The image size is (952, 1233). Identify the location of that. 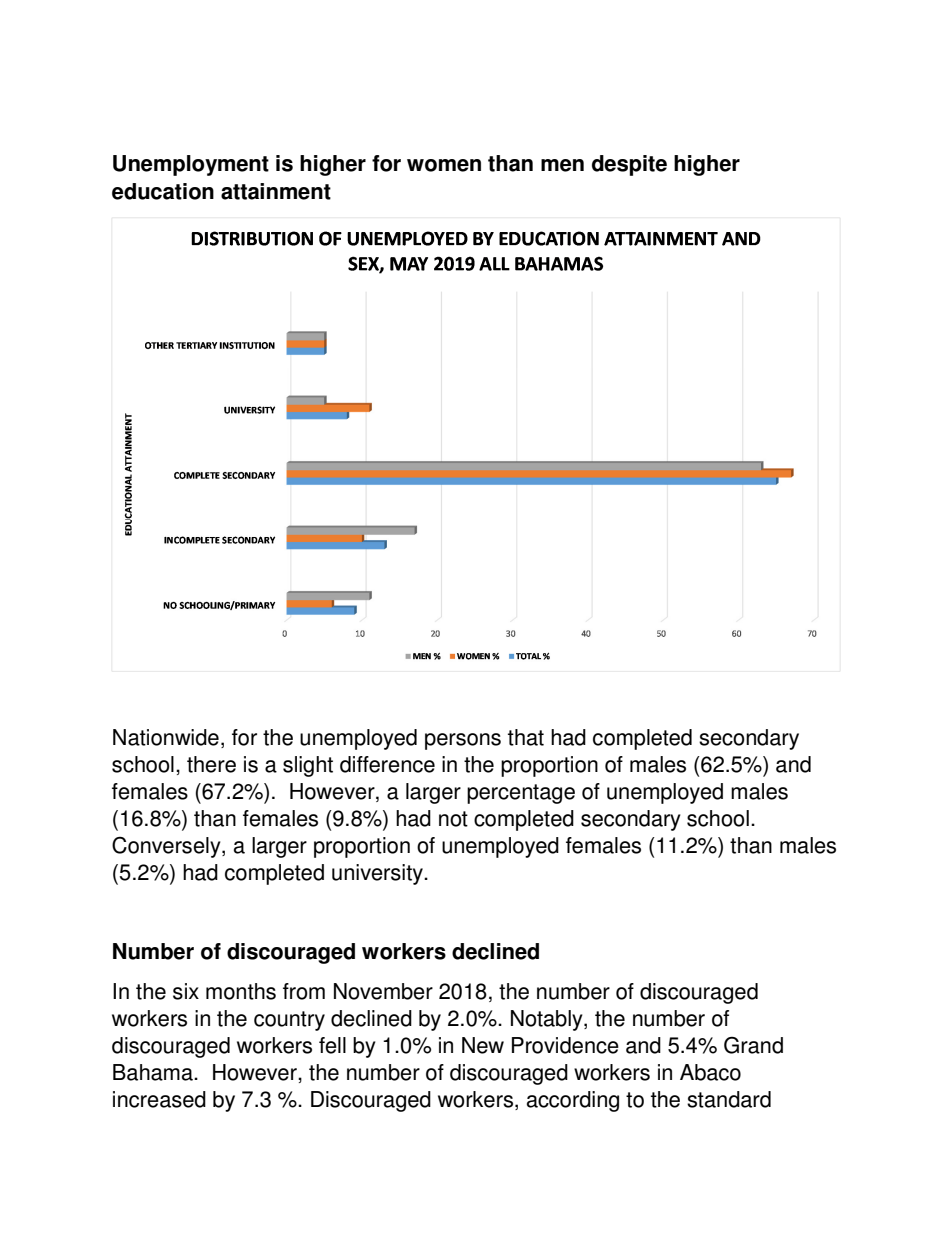
(526, 737).
